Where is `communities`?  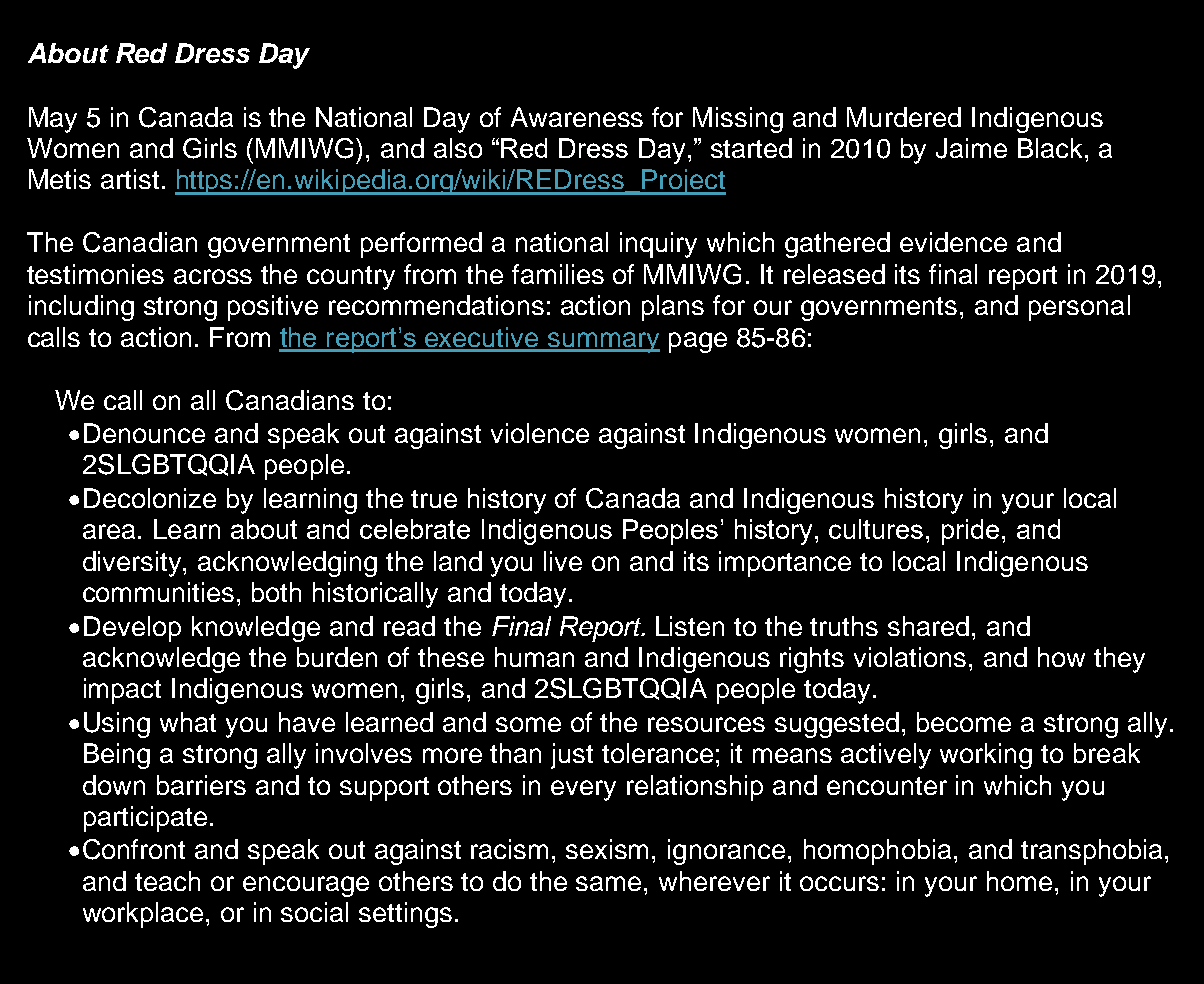
communities is located at coordinates (158, 592).
